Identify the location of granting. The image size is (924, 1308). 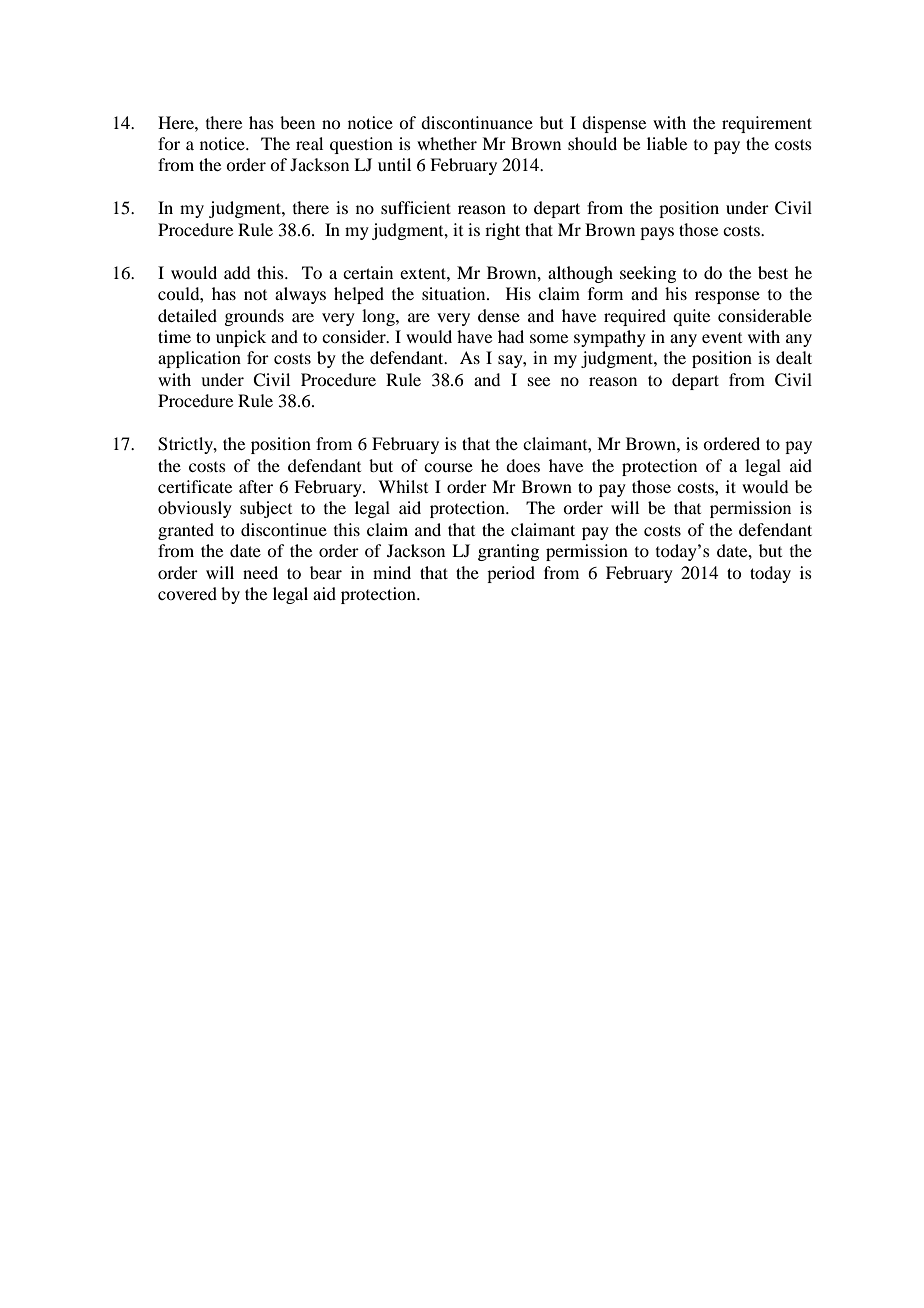
(508, 552).
